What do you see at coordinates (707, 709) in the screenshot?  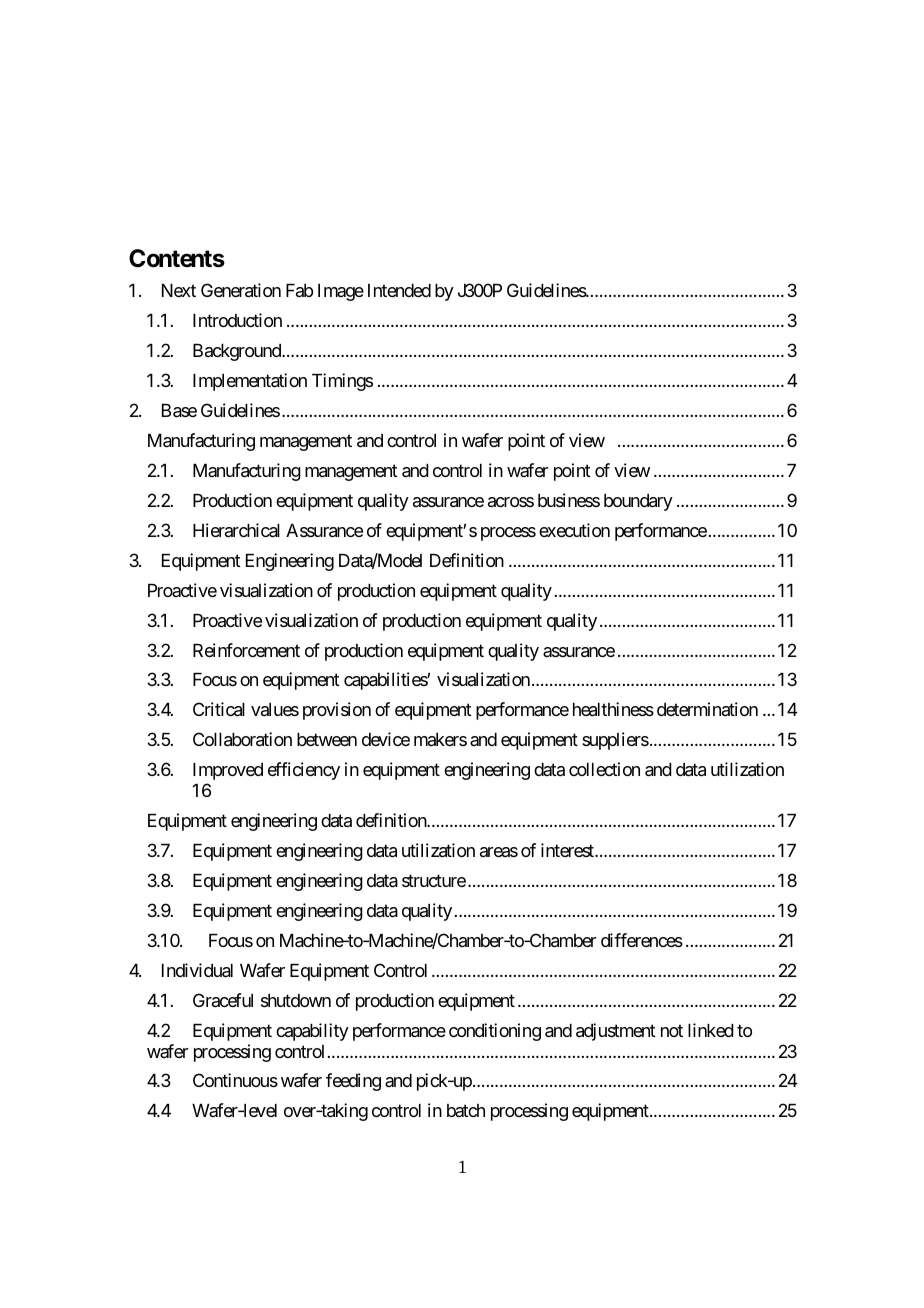 I see `determination` at bounding box center [707, 709].
